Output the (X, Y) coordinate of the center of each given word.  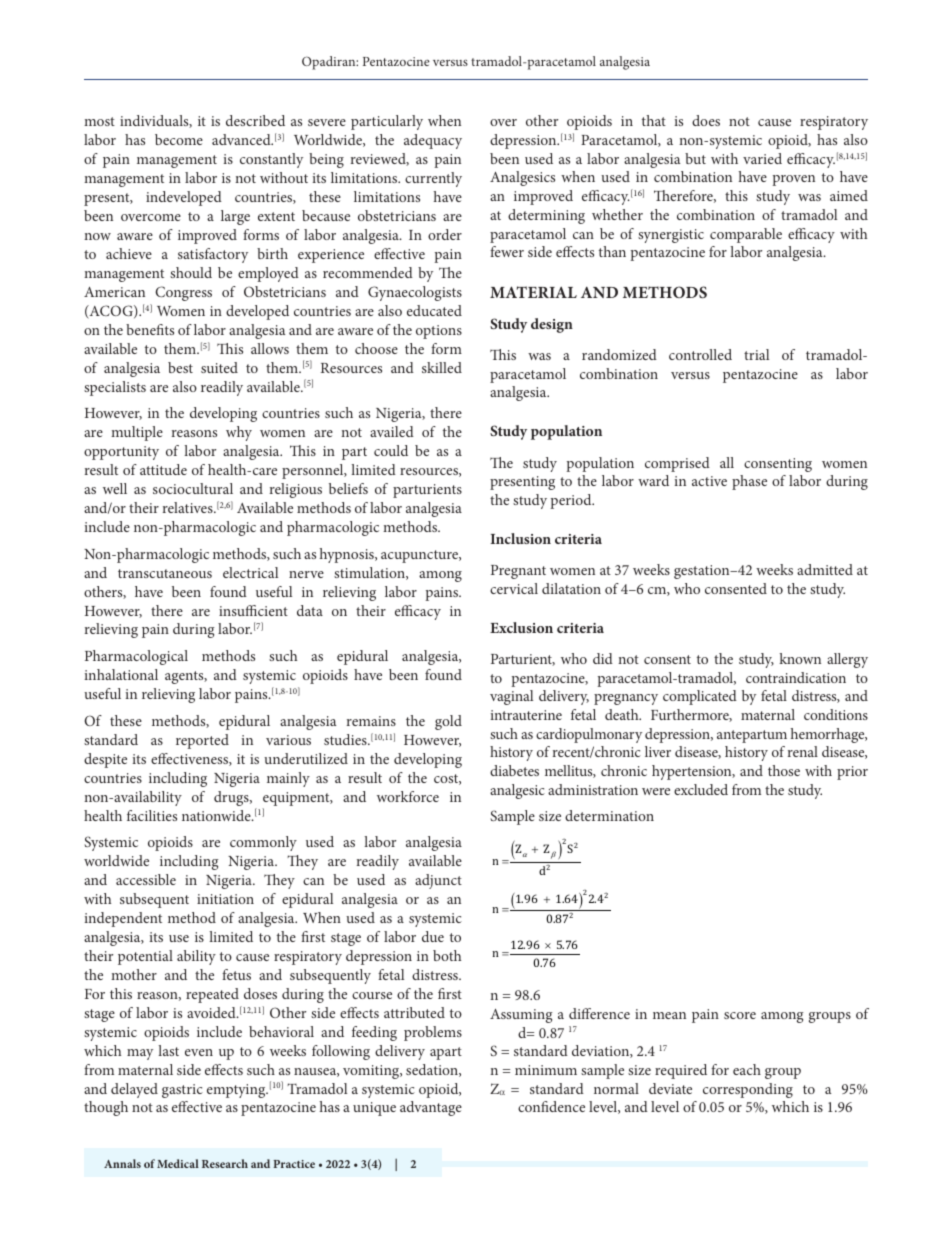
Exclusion (521, 627)
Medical (178, 1163)
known (800, 658)
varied (762, 158)
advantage (431, 1108)
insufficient (253, 610)
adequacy (433, 141)
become (179, 139)
